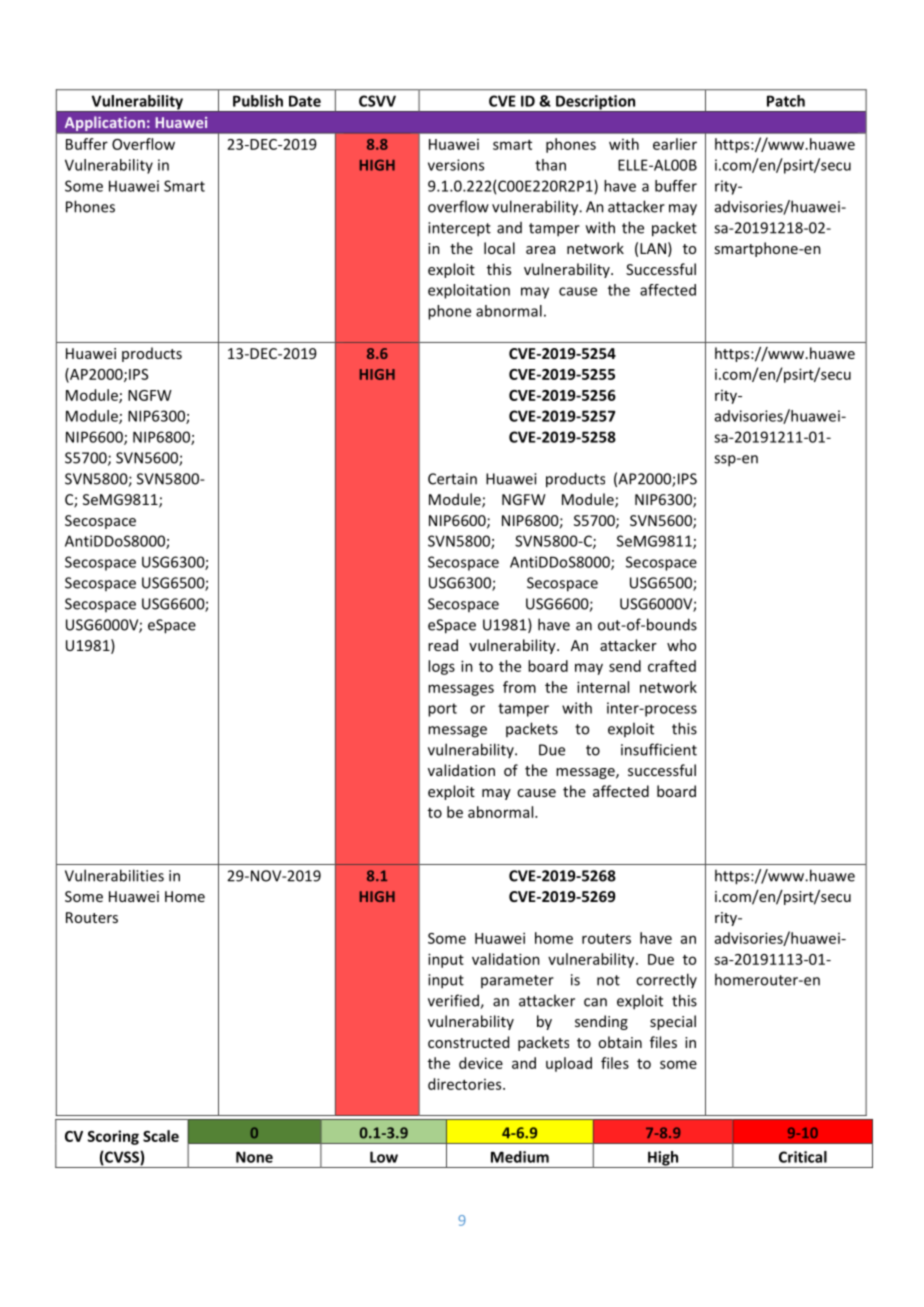 This document has height=1307, width=924. What do you see at coordinates (161, 1136) in the document?
I see `Scale` at bounding box center [161, 1136].
